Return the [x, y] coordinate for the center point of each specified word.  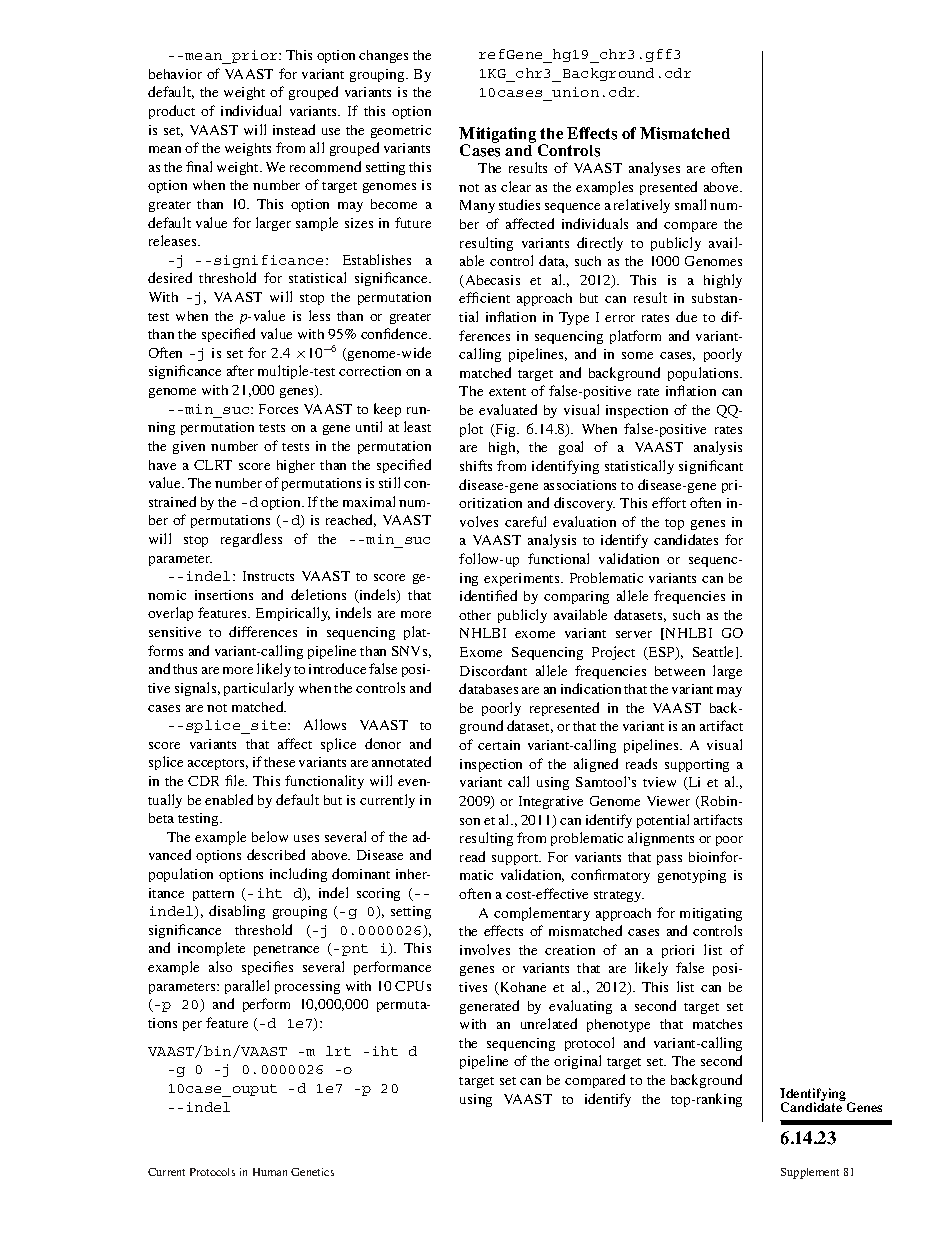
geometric [401, 131]
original [577, 1062]
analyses [654, 169]
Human [270, 1172]
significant [711, 467]
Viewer [668, 801]
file [236, 780]
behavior [175, 74]
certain [499, 745]
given [189, 447]
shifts [476, 465]
